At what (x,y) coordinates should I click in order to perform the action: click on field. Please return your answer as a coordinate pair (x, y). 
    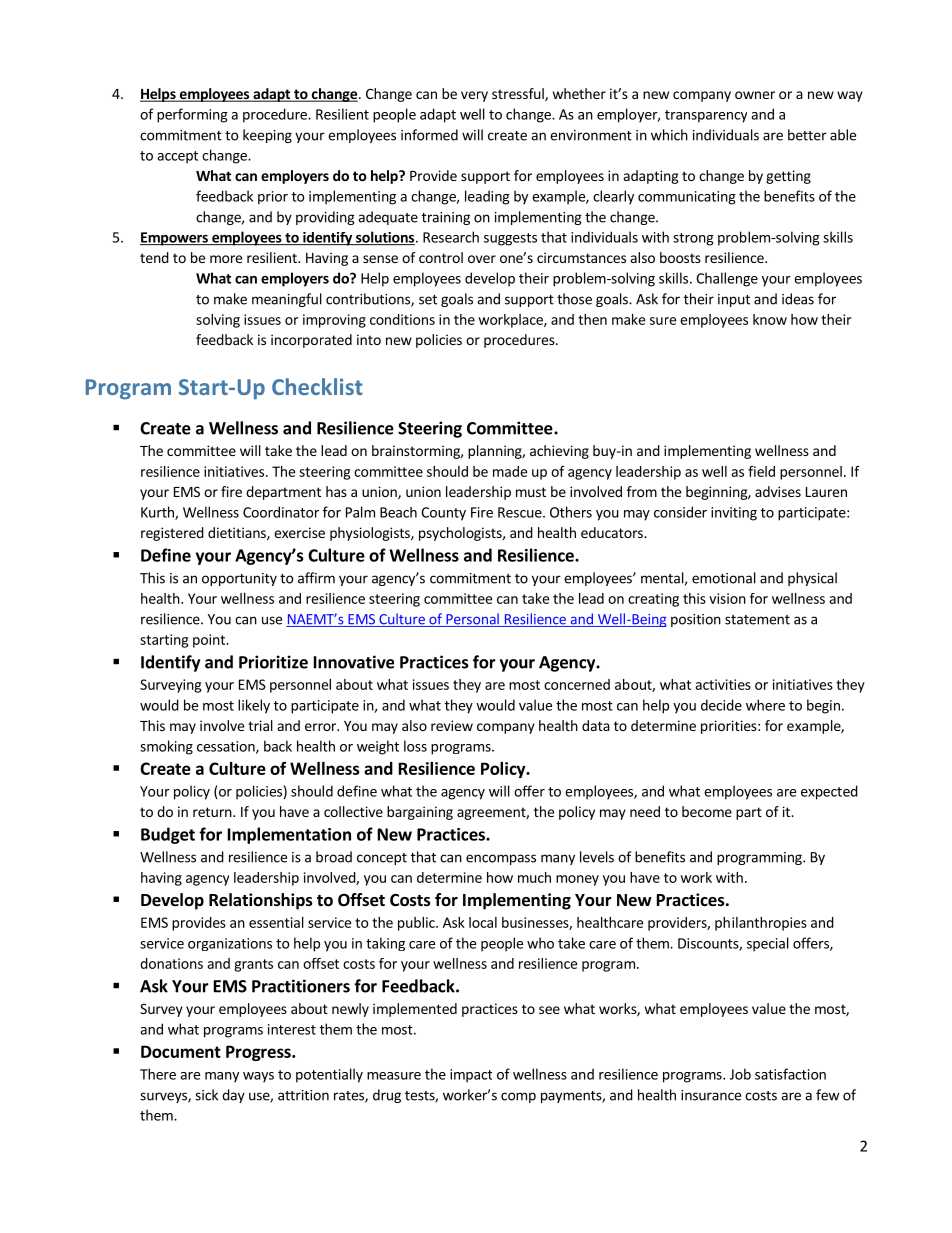
    Looking at the image, I should click on (761, 471).
